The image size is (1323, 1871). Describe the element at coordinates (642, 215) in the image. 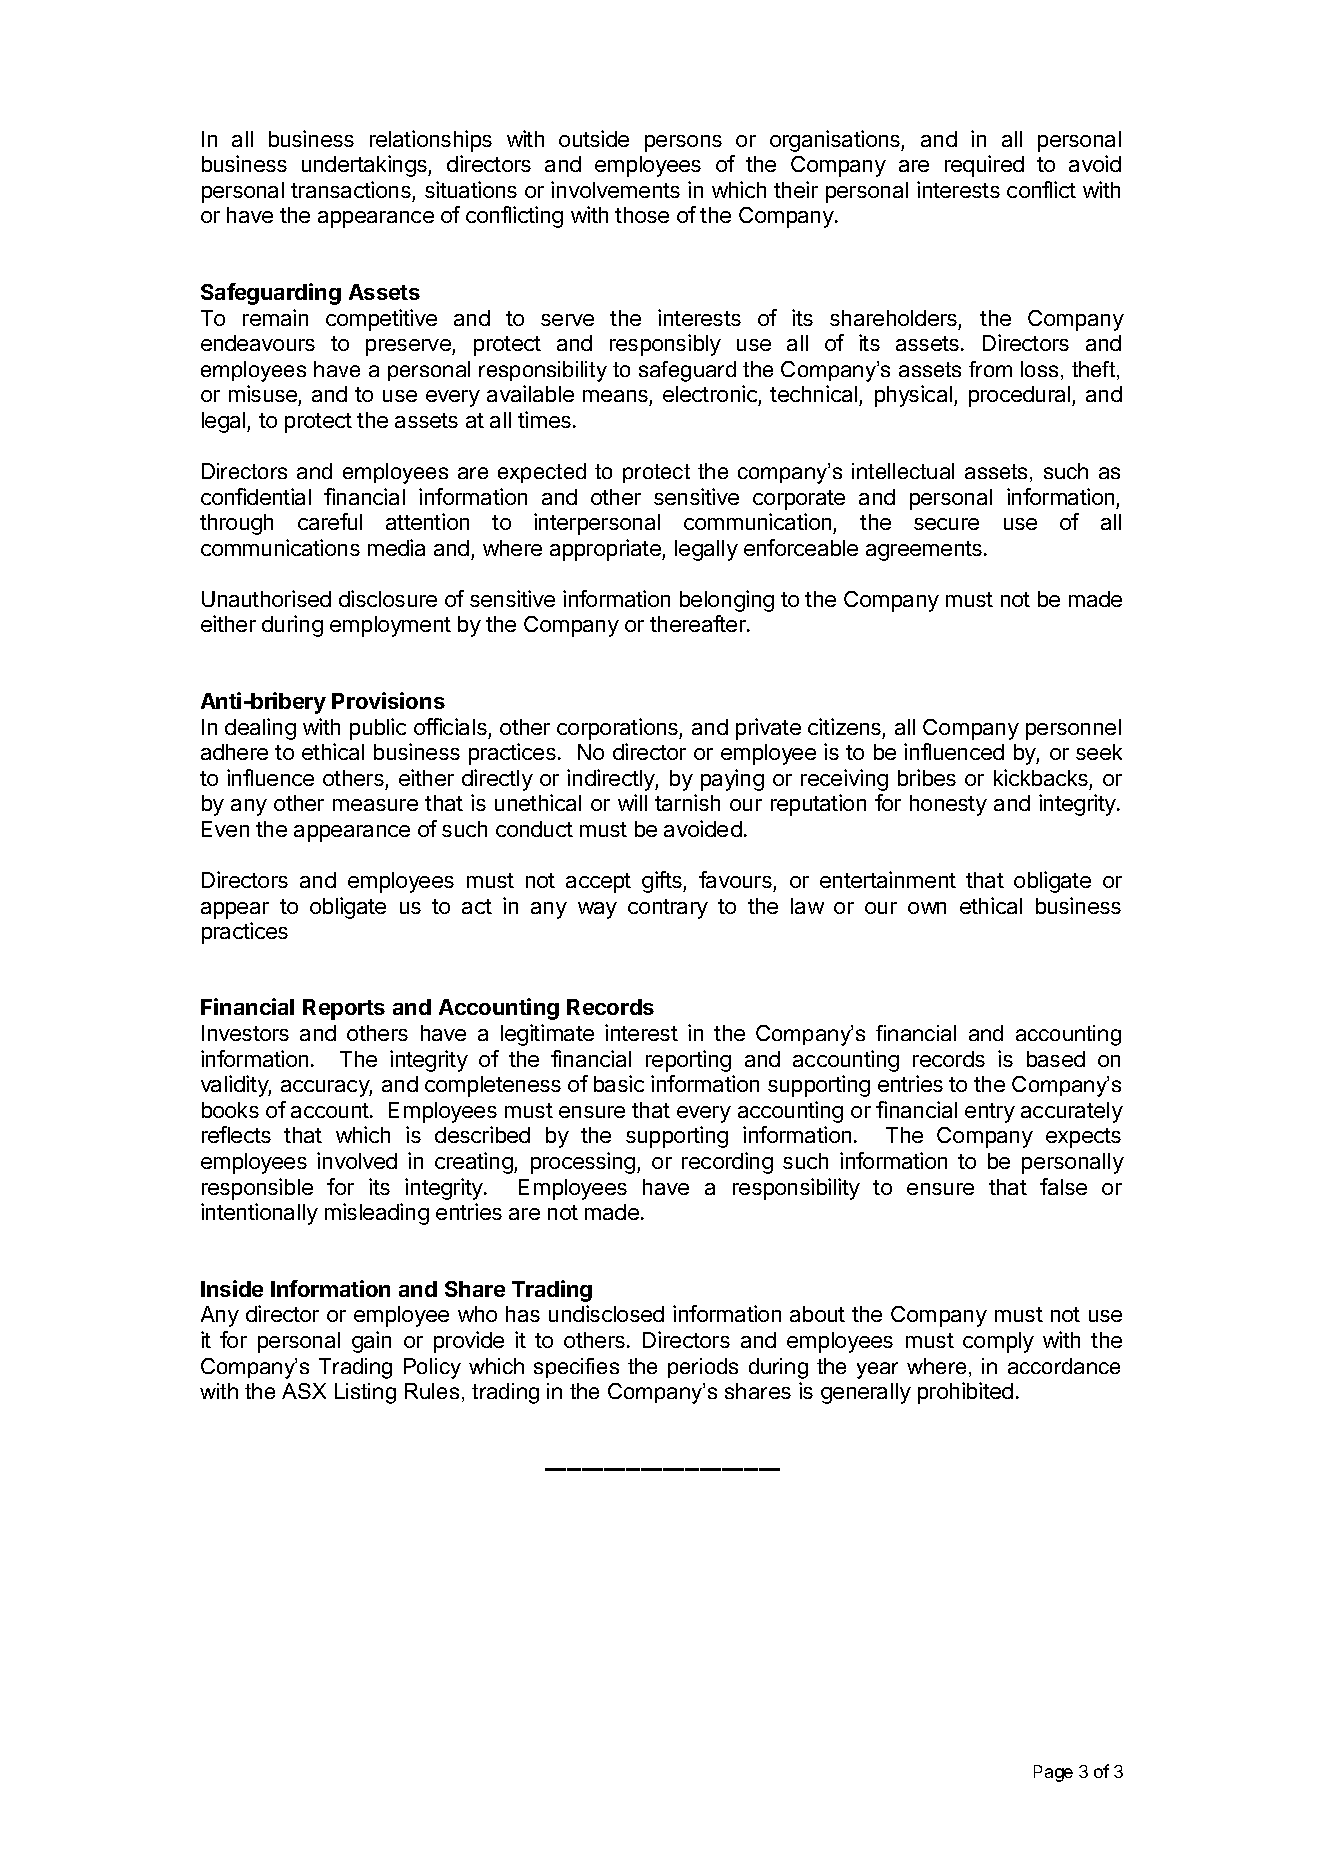

I see `those` at that location.
